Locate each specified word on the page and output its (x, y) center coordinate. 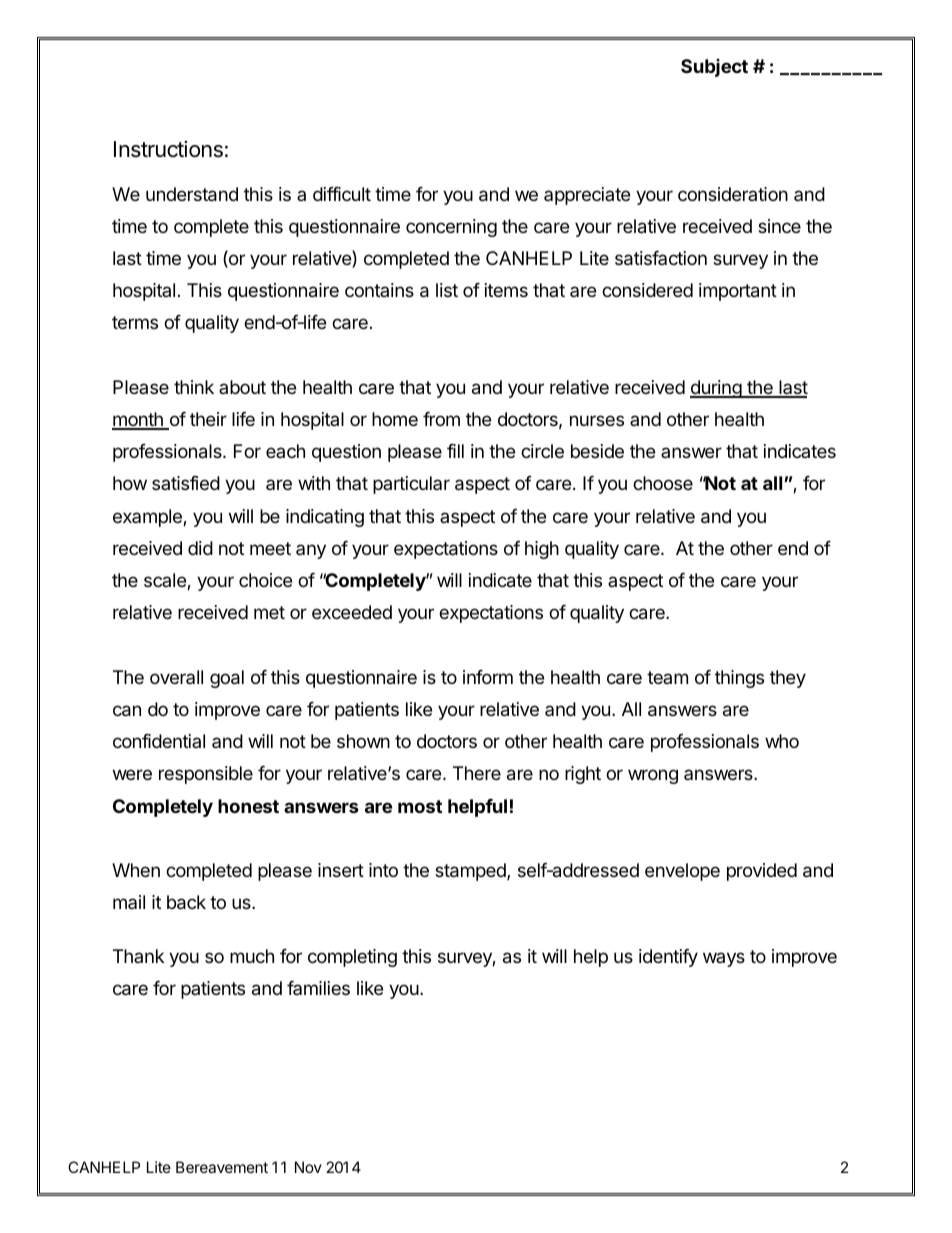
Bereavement (222, 1167)
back (186, 902)
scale (166, 581)
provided (762, 872)
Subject (714, 68)
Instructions (168, 149)
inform (488, 677)
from (441, 419)
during (716, 389)
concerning (451, 228)
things (739, 679)
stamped (471, 872)
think (194, 387)
